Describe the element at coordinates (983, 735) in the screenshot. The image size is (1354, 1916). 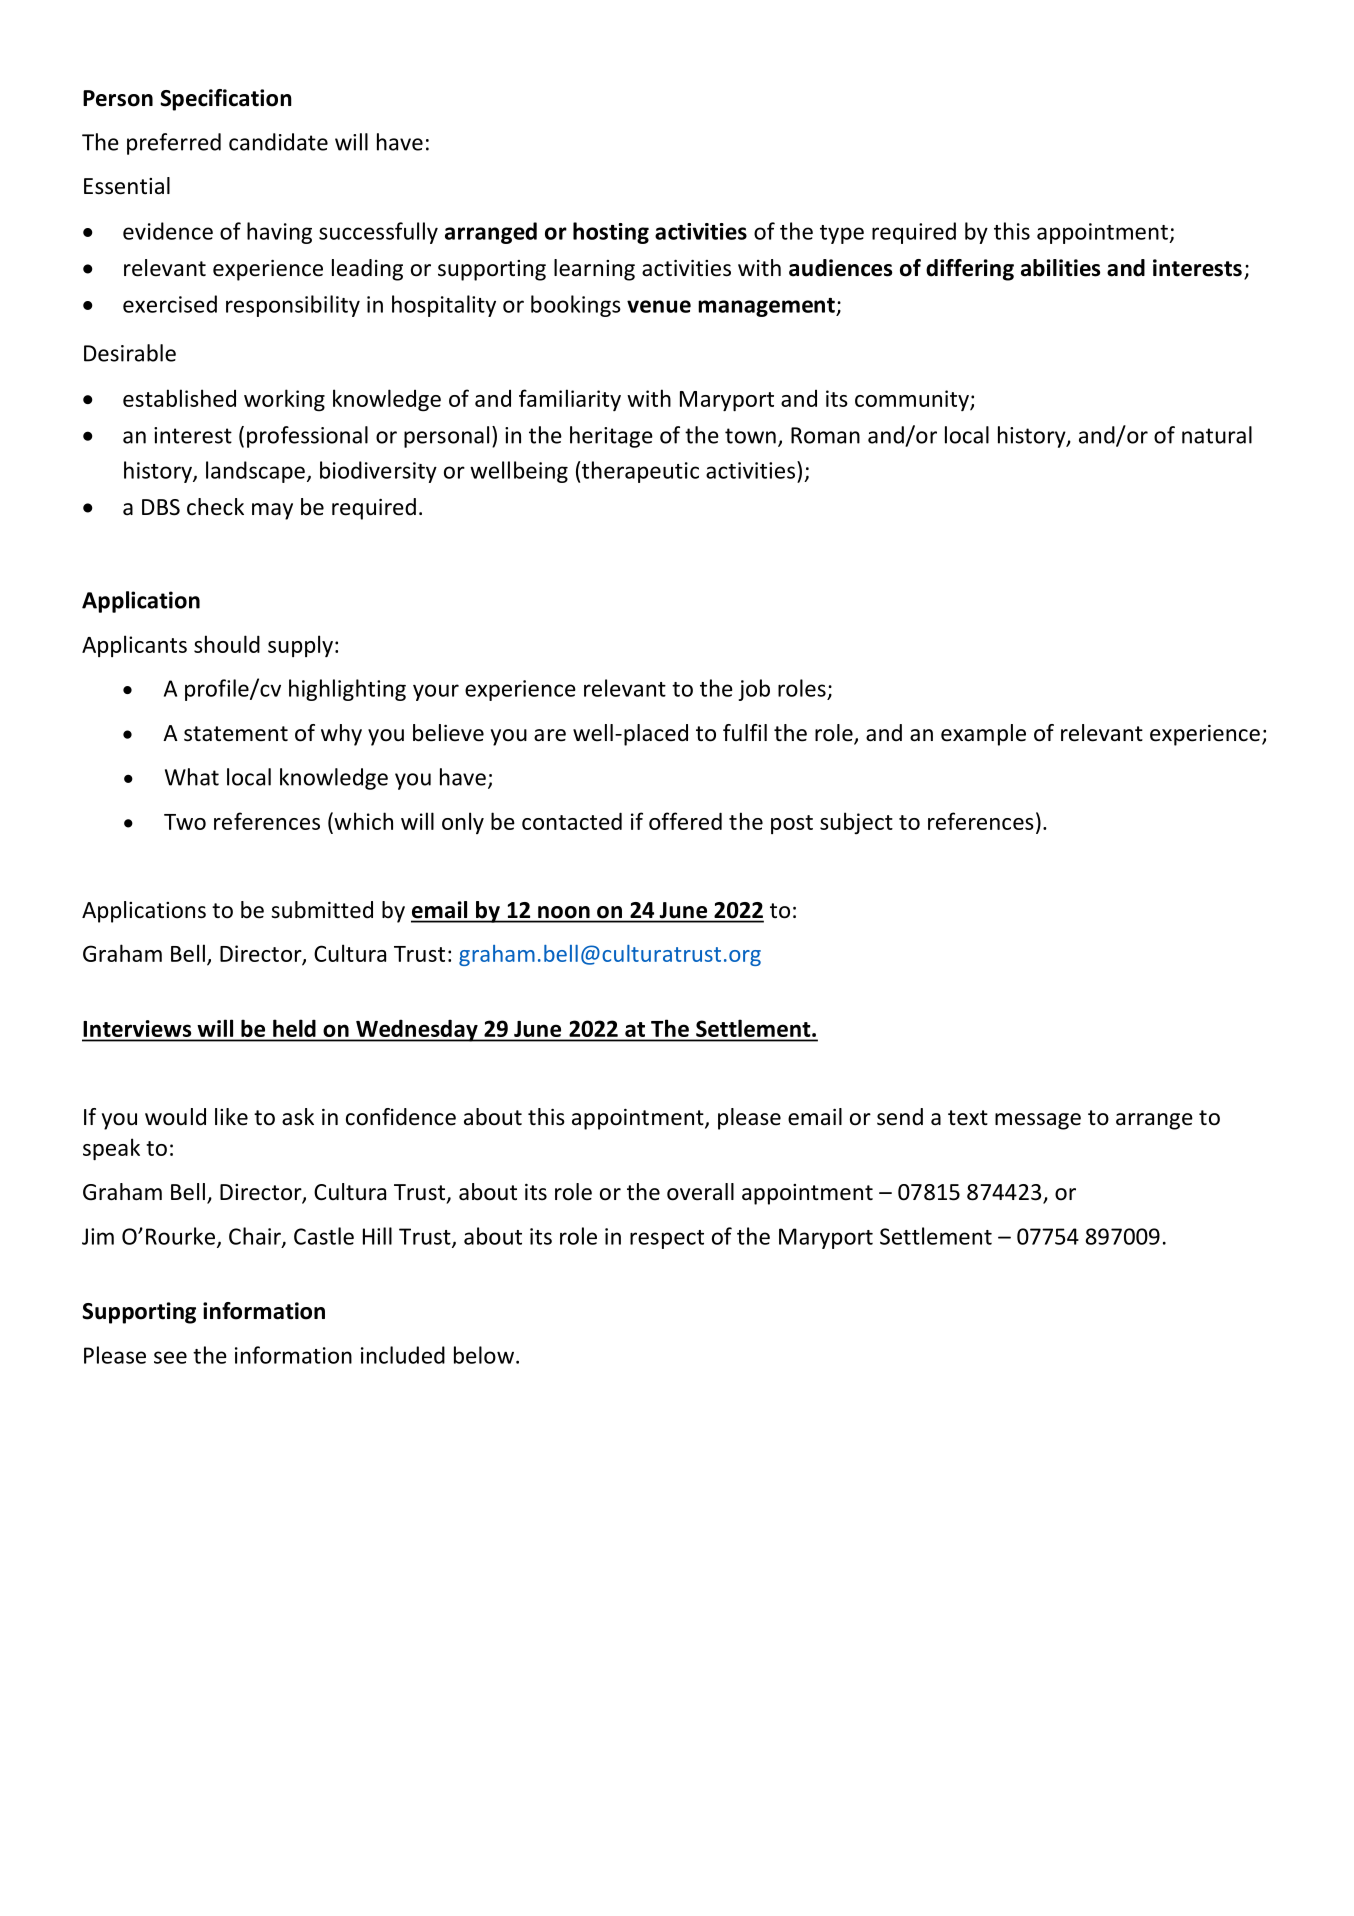
I see `example` at that location.
